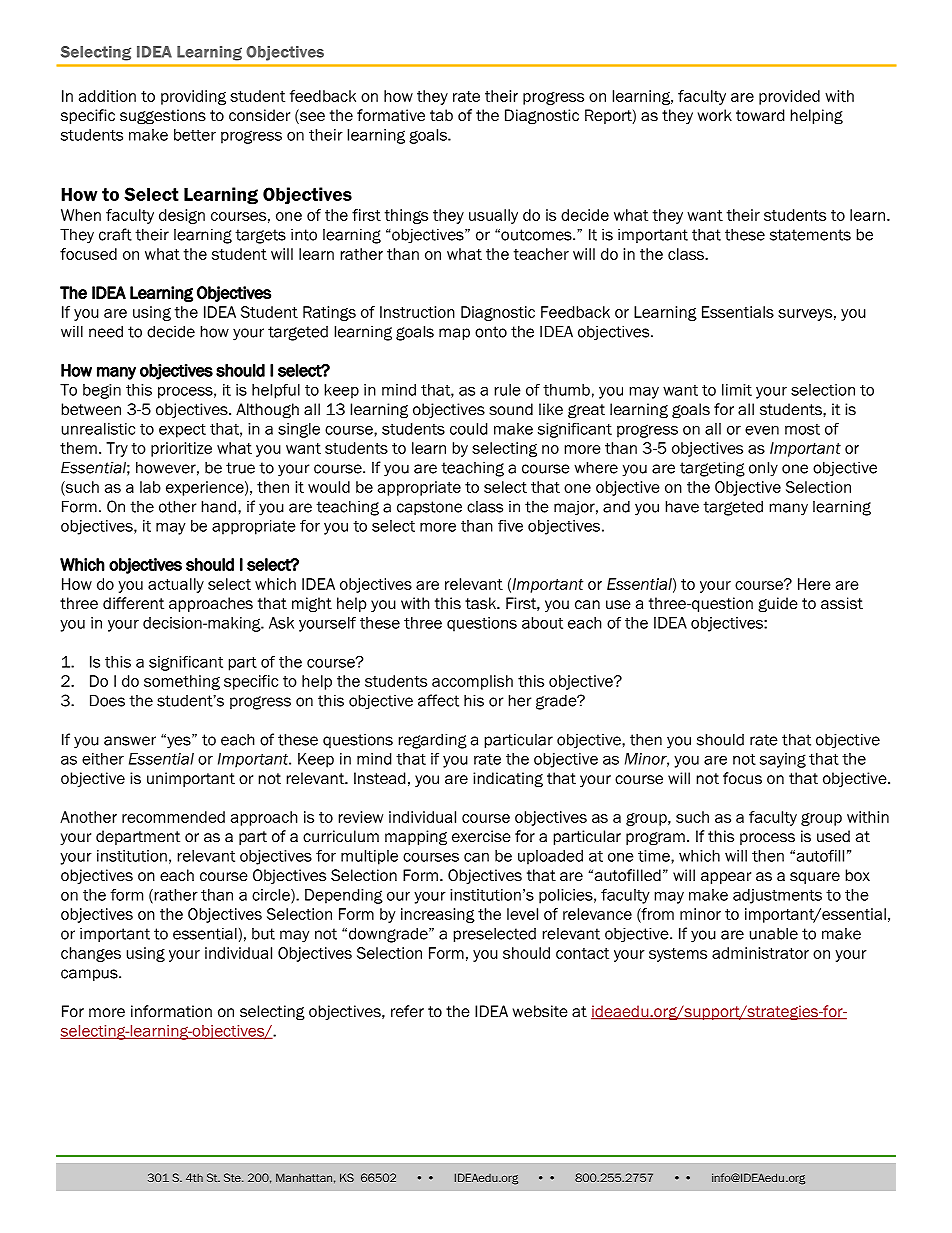  I want to click on increasing, so click(438, 915).
